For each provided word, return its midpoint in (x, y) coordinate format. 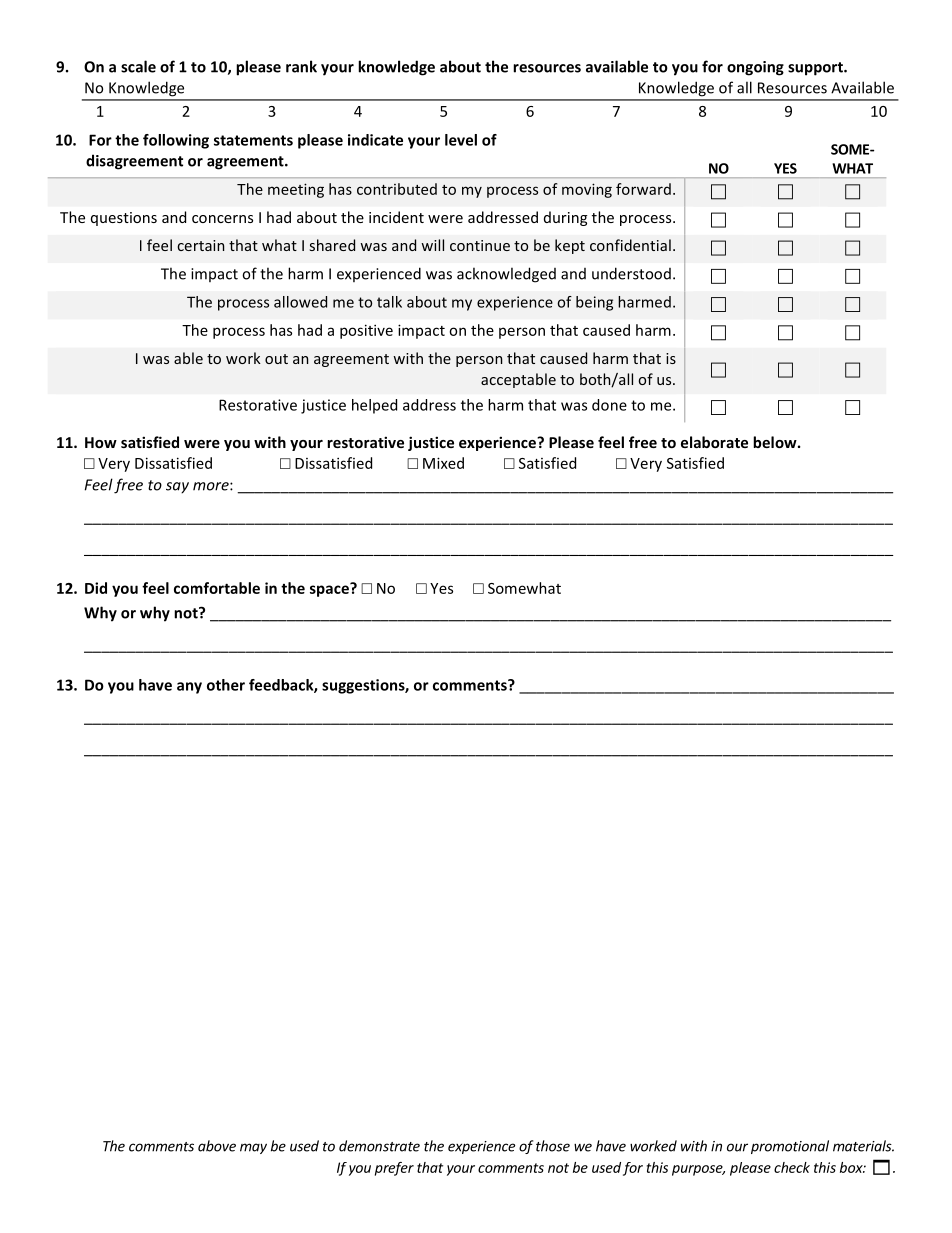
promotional (790, 1147)
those (553, 1146)
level (461, 140)
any (189, 688)
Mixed (443, 463)
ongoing (755, 68)
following (176, 141)
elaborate (714, 442)
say (177, 488)
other (226, 685)
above (217, 1146)
